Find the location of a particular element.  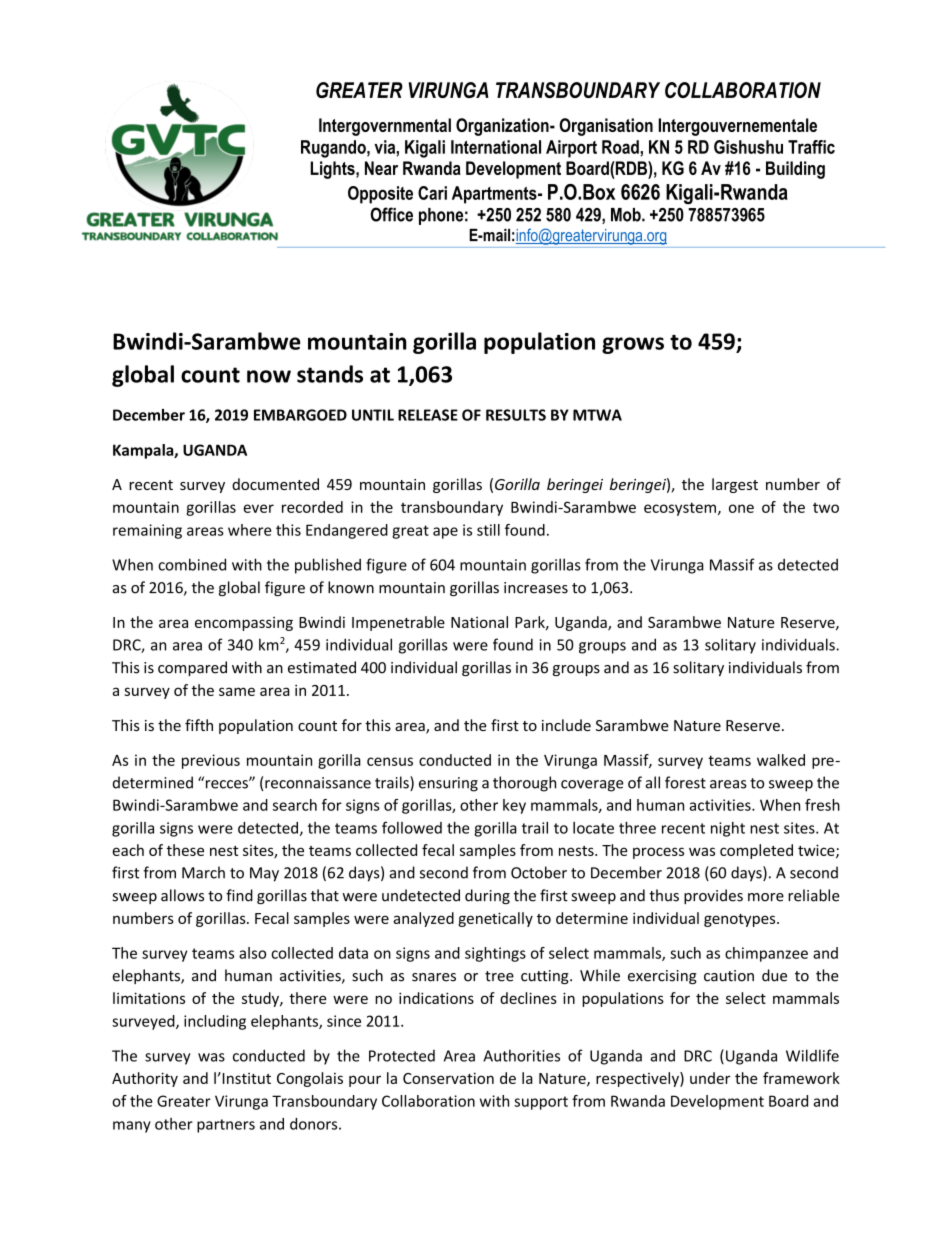

Near is located at coordinates (381, 168).
